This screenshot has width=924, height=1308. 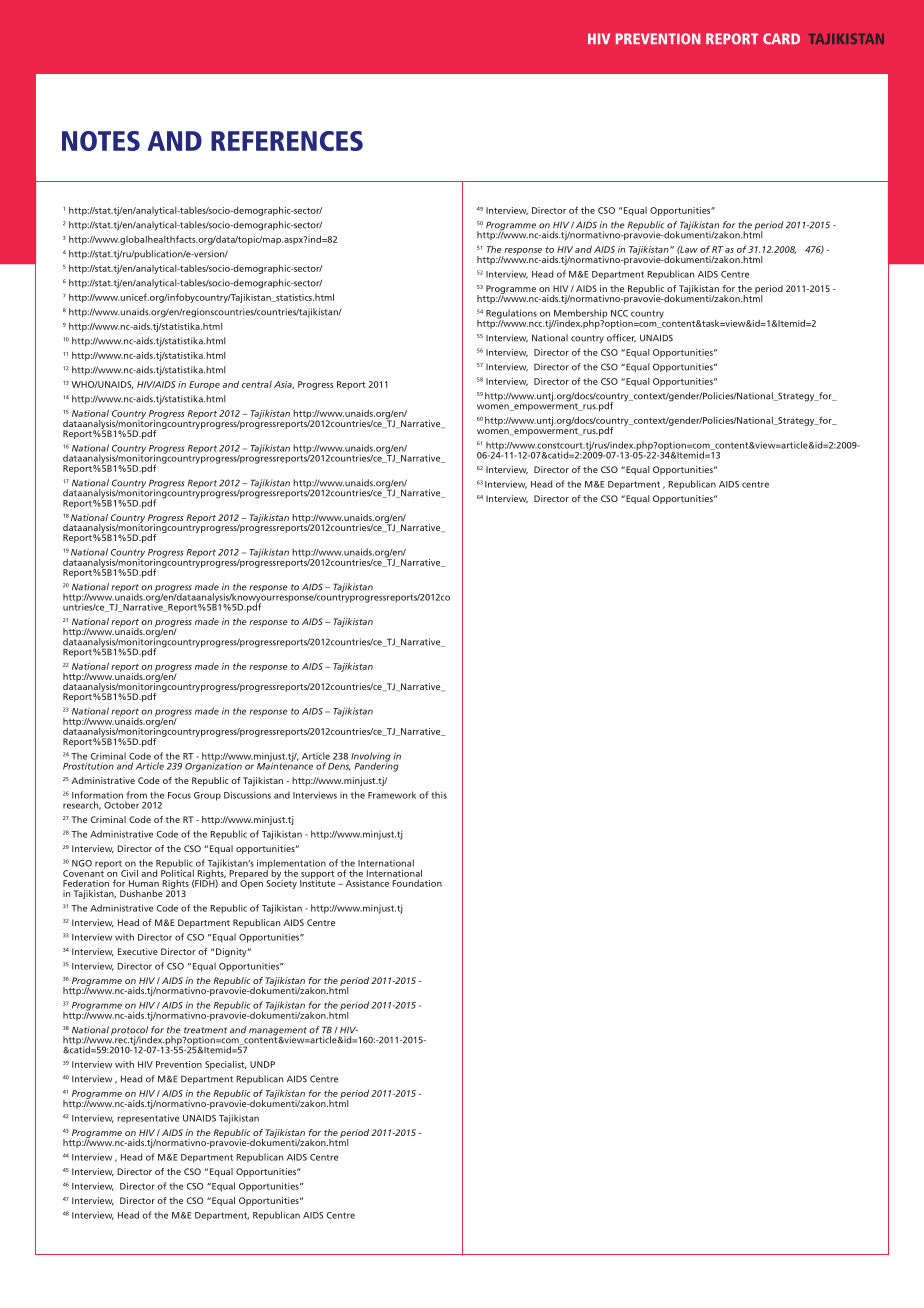 I want to click on CARD, so click(x=781, y=39).
